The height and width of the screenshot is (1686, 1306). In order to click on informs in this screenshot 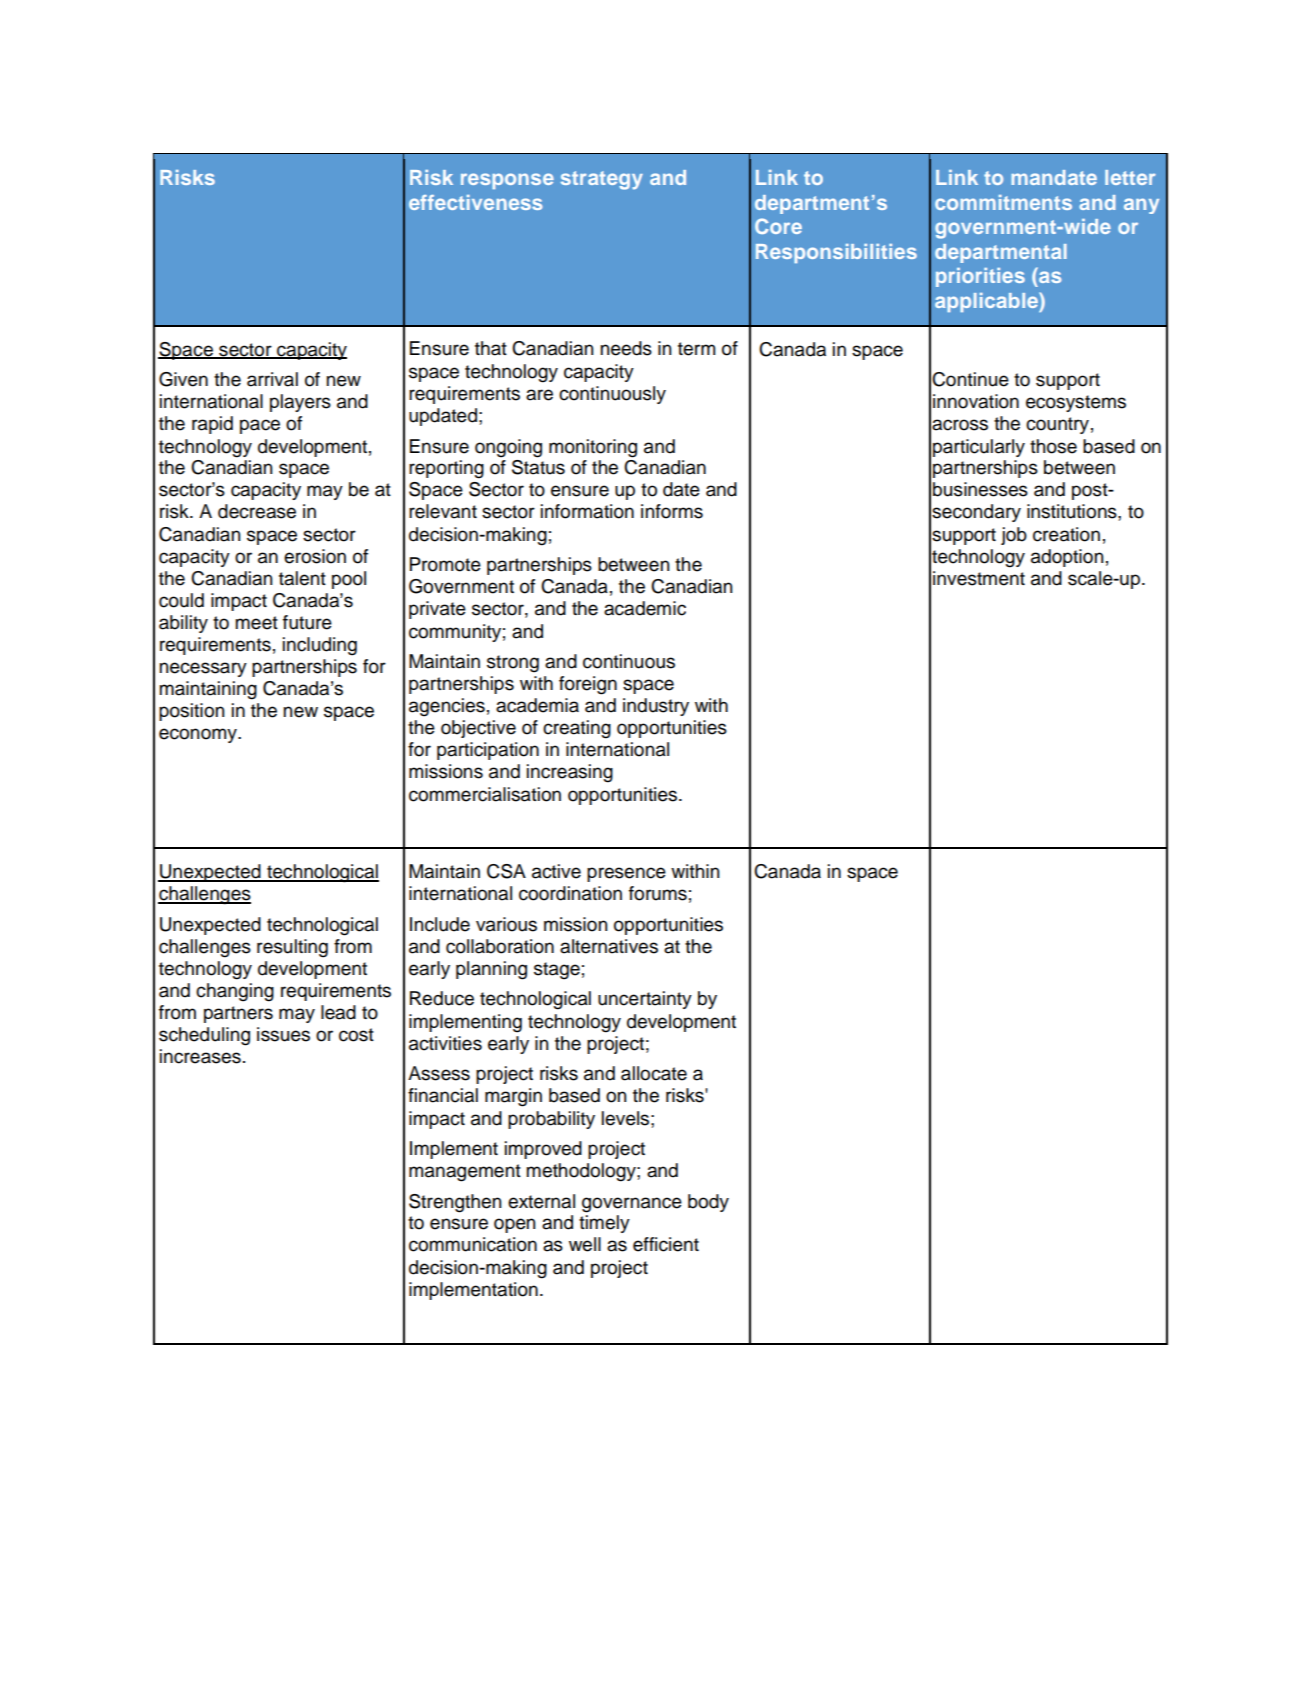, I will do `click(672, 511)`.
